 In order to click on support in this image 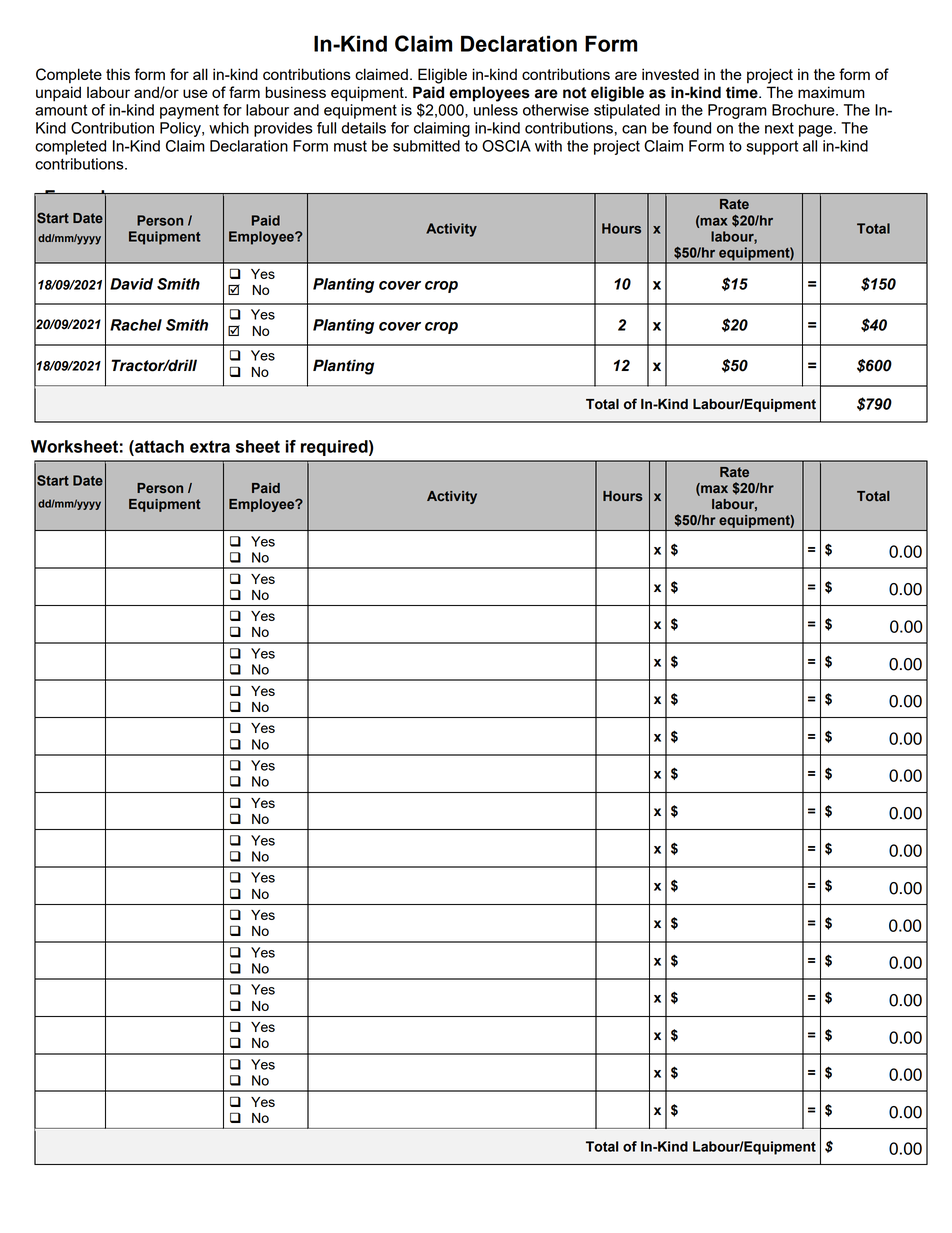, I will do `click(772, 147)`.
